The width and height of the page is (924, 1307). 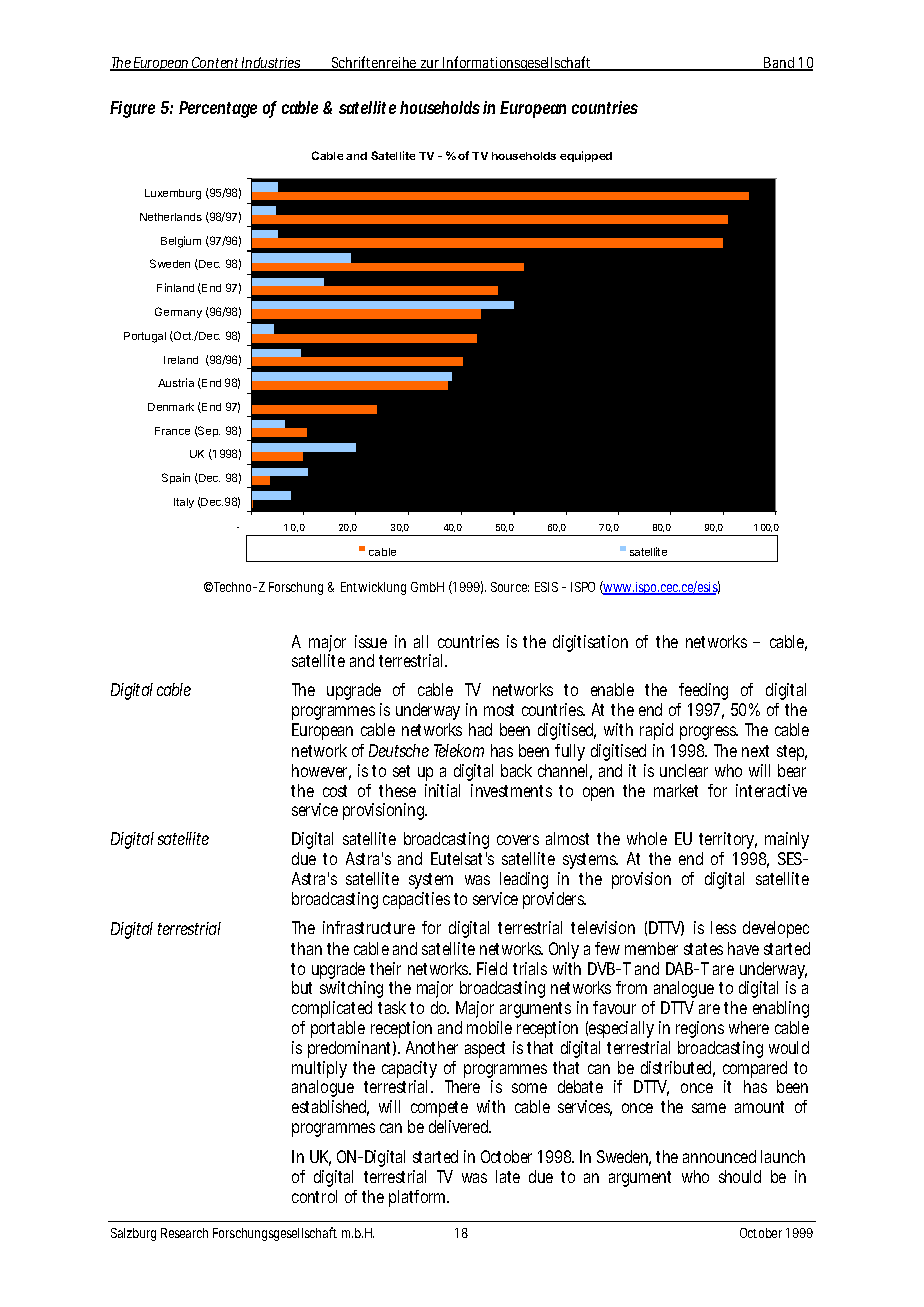 What do you see at coordinates (442, 790) in the page?
I see `initial` at bounding box center [442, 790].
